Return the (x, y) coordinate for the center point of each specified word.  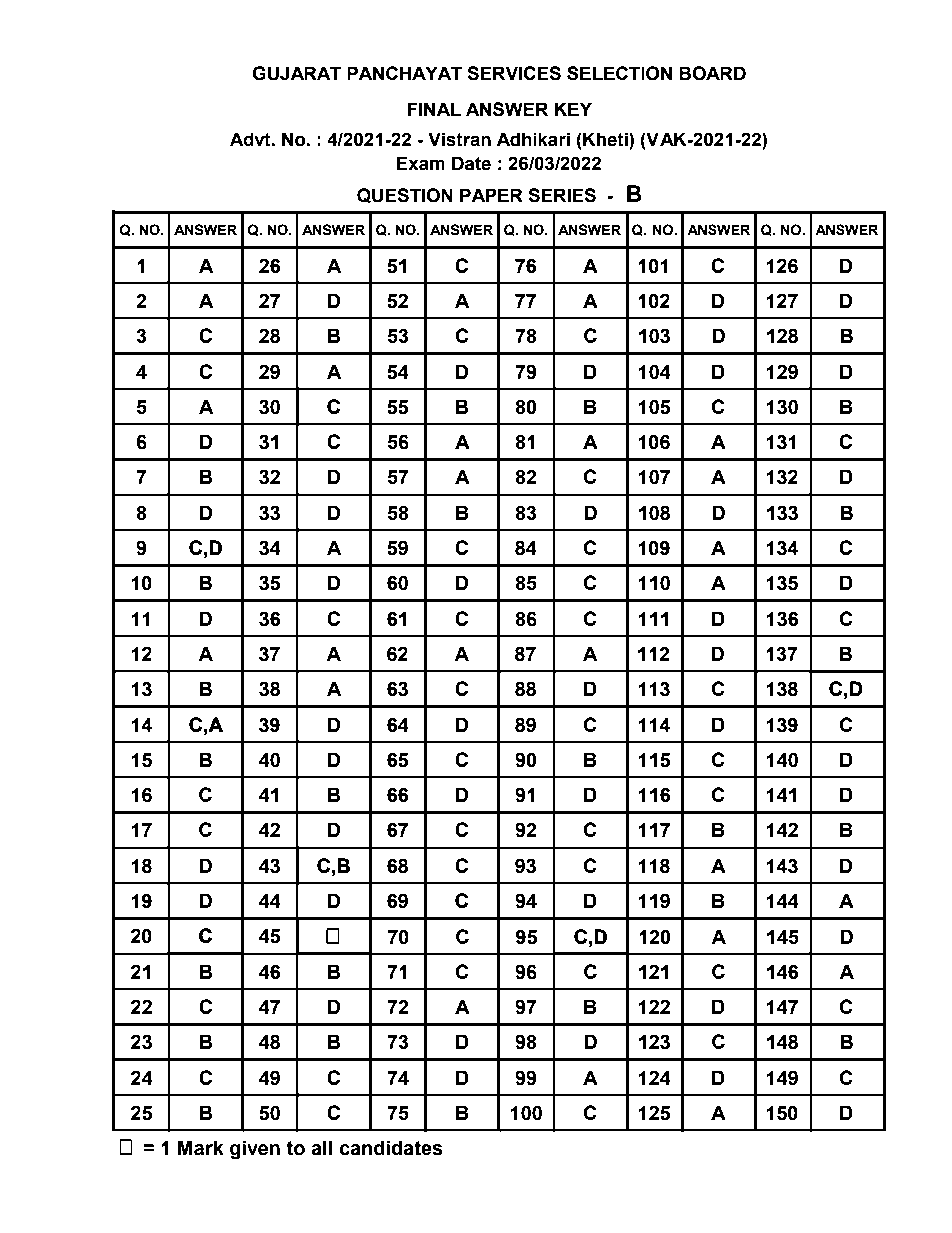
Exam (421, 163)
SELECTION (619, 73)
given (255, 1150)
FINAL (434, 109)
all (321, 1148)
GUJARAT (296, 73)
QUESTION (405, 196)
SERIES (562, 195)
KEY (573, 109)
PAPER (491, 195)
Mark (201, 1148)
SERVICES (514, 73)
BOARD (712, 73)
